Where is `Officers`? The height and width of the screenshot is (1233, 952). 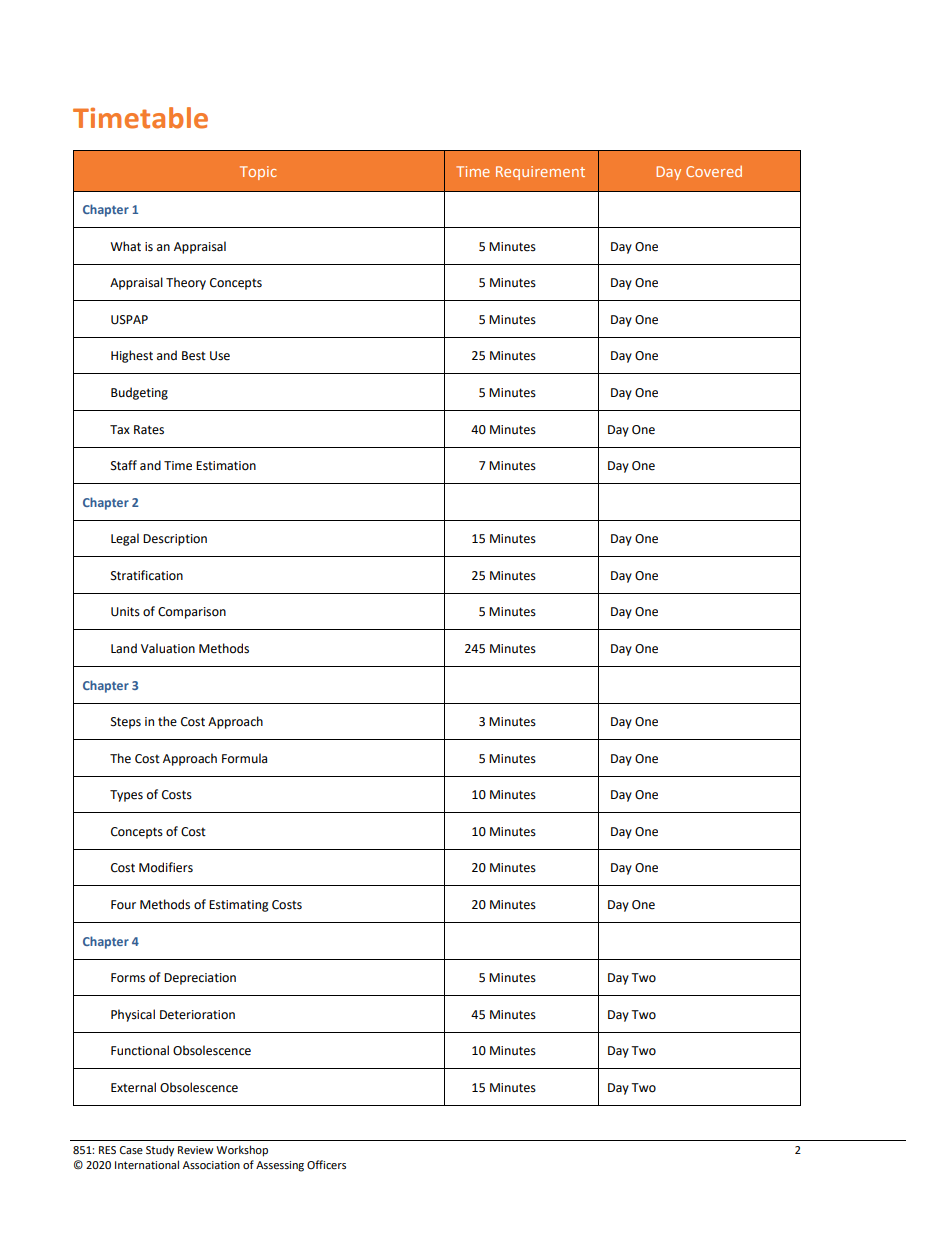
Officers is located at coordinates (326, 1164).
